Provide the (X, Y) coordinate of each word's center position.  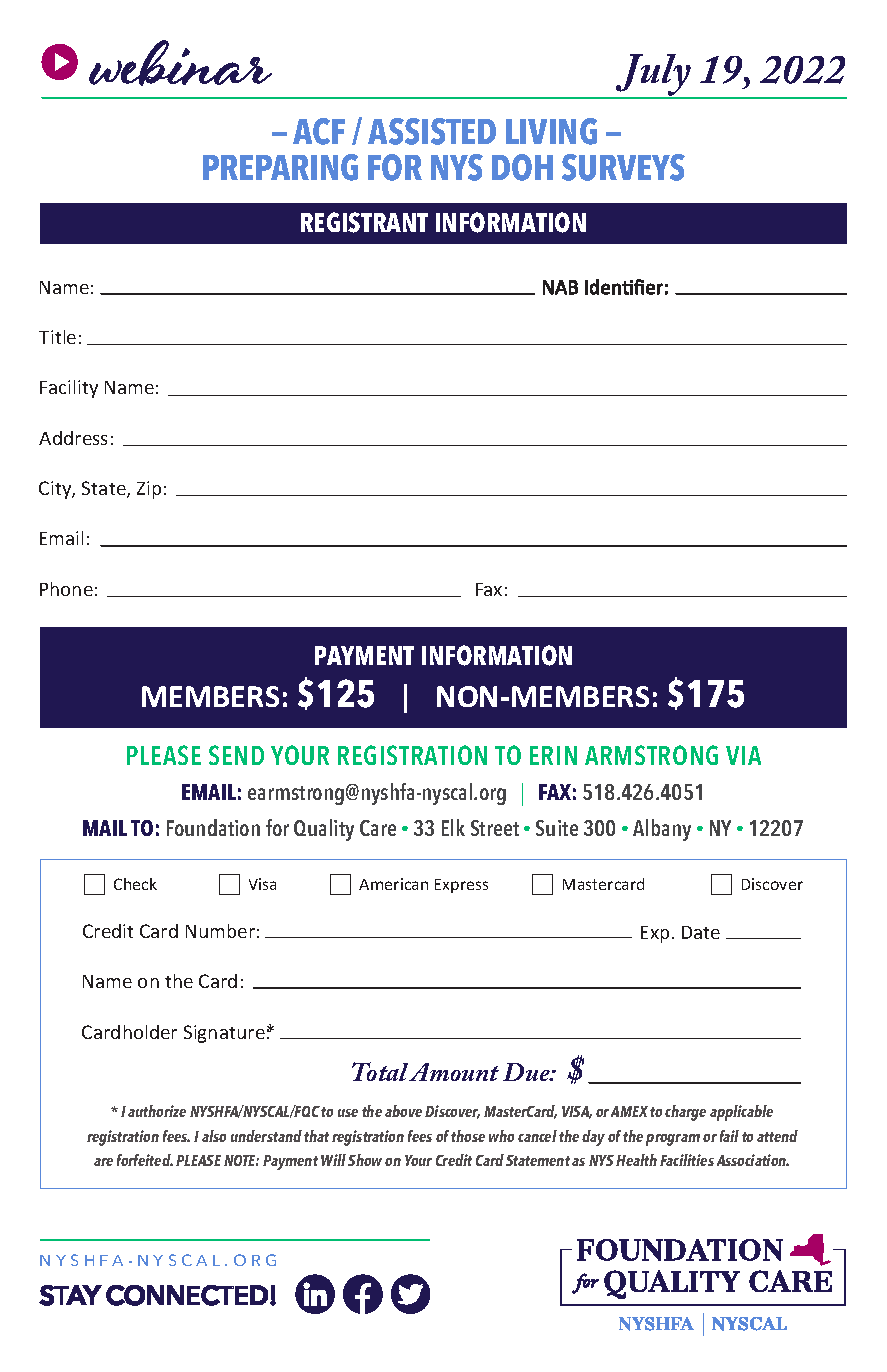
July (654, 76)
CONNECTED (187, 1295)
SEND (236, 755)
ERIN (553, 755)
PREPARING (280, 167)
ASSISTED (432, 131)
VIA (743, 755)
